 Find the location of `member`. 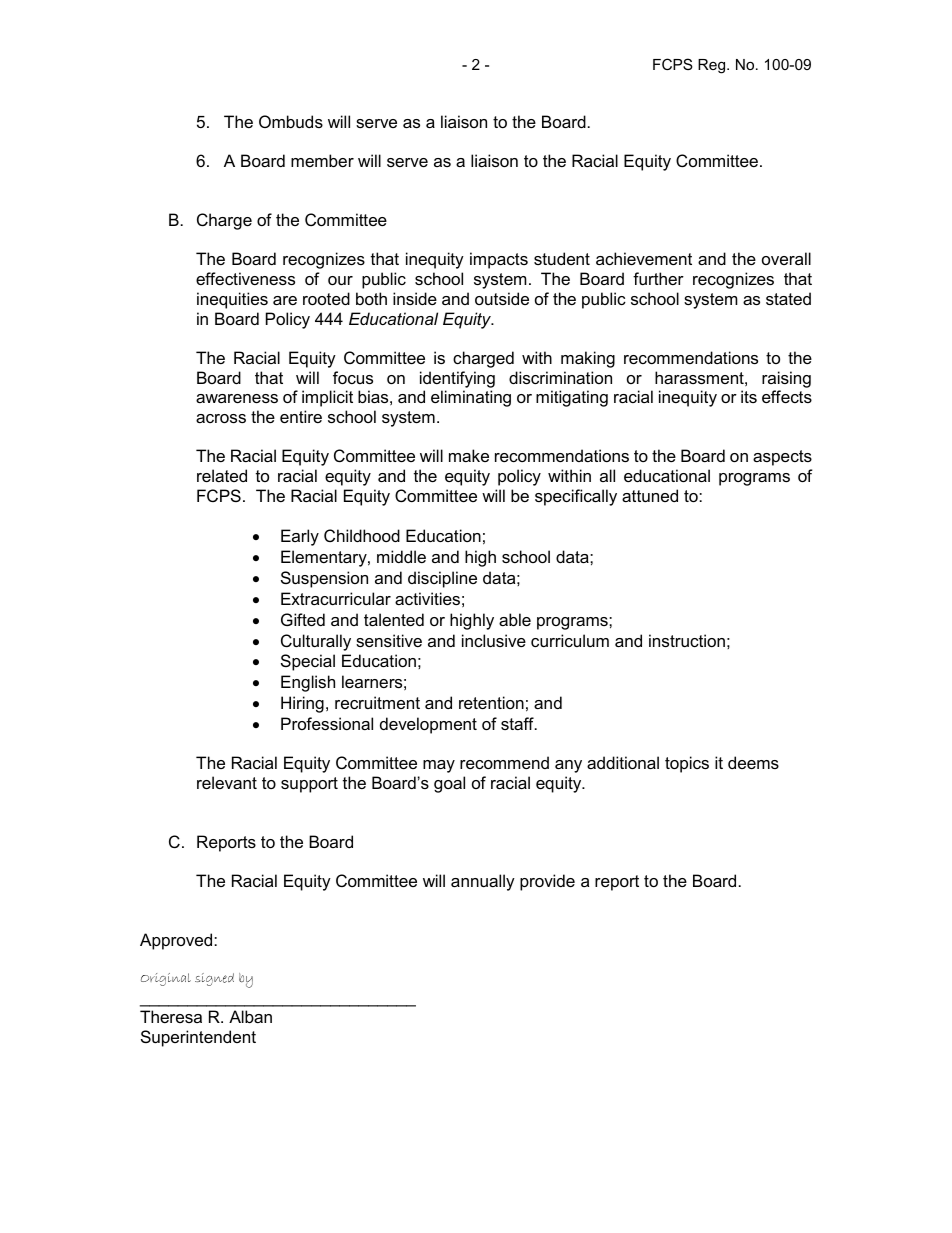

member is located at coordinates (322, 160).
